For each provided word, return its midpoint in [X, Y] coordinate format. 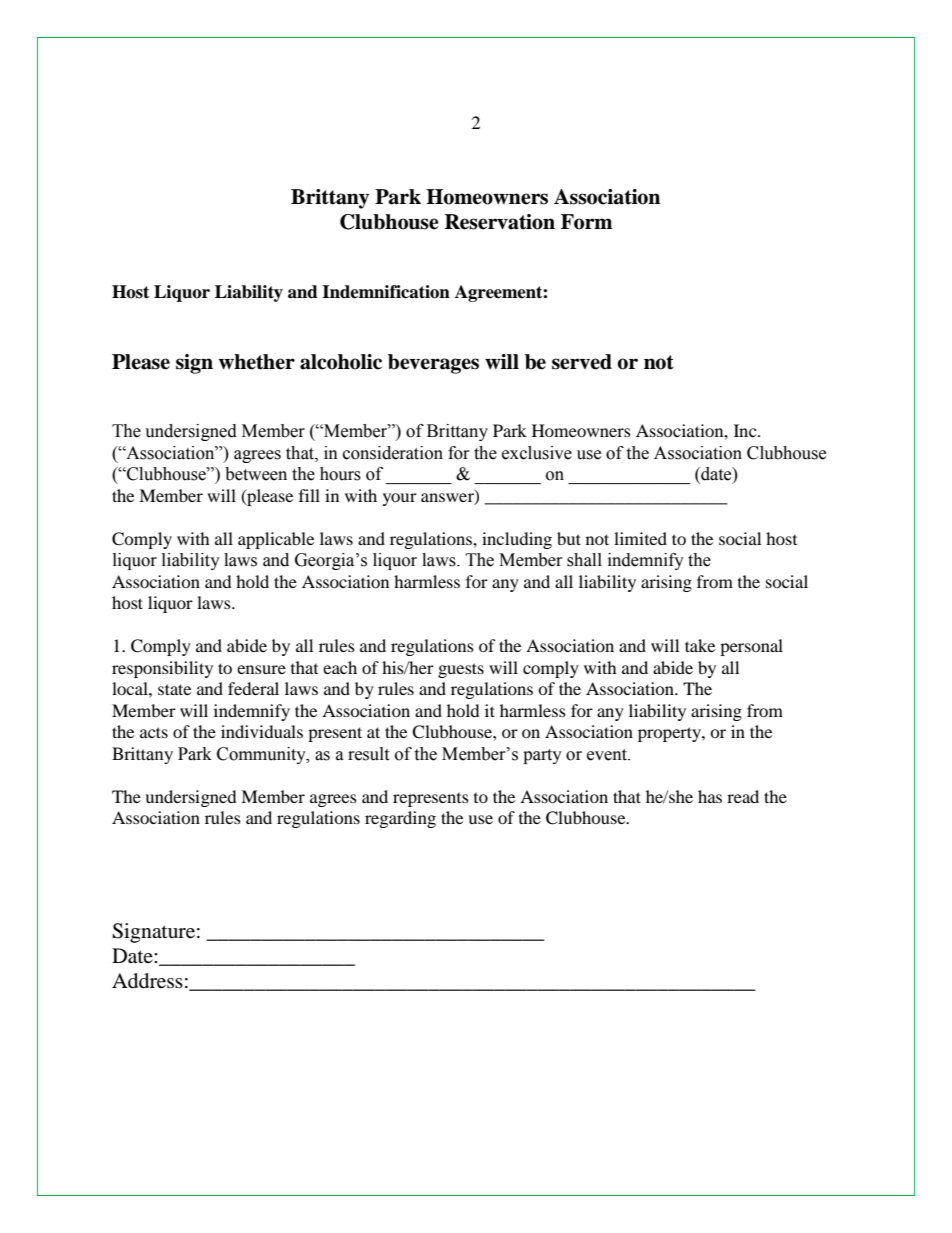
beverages [433, 364]
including [517, 540]
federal [253, 688]
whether [256, 362]
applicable [276, 540]
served [582, 362]
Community [262, 755]
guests [461, 670]
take [700, 645]
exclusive [537, 453]
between [256, 474]
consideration [393, 453]
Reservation [500, 222]
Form [586, 222]
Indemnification [386, 292]
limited [640, 538]
